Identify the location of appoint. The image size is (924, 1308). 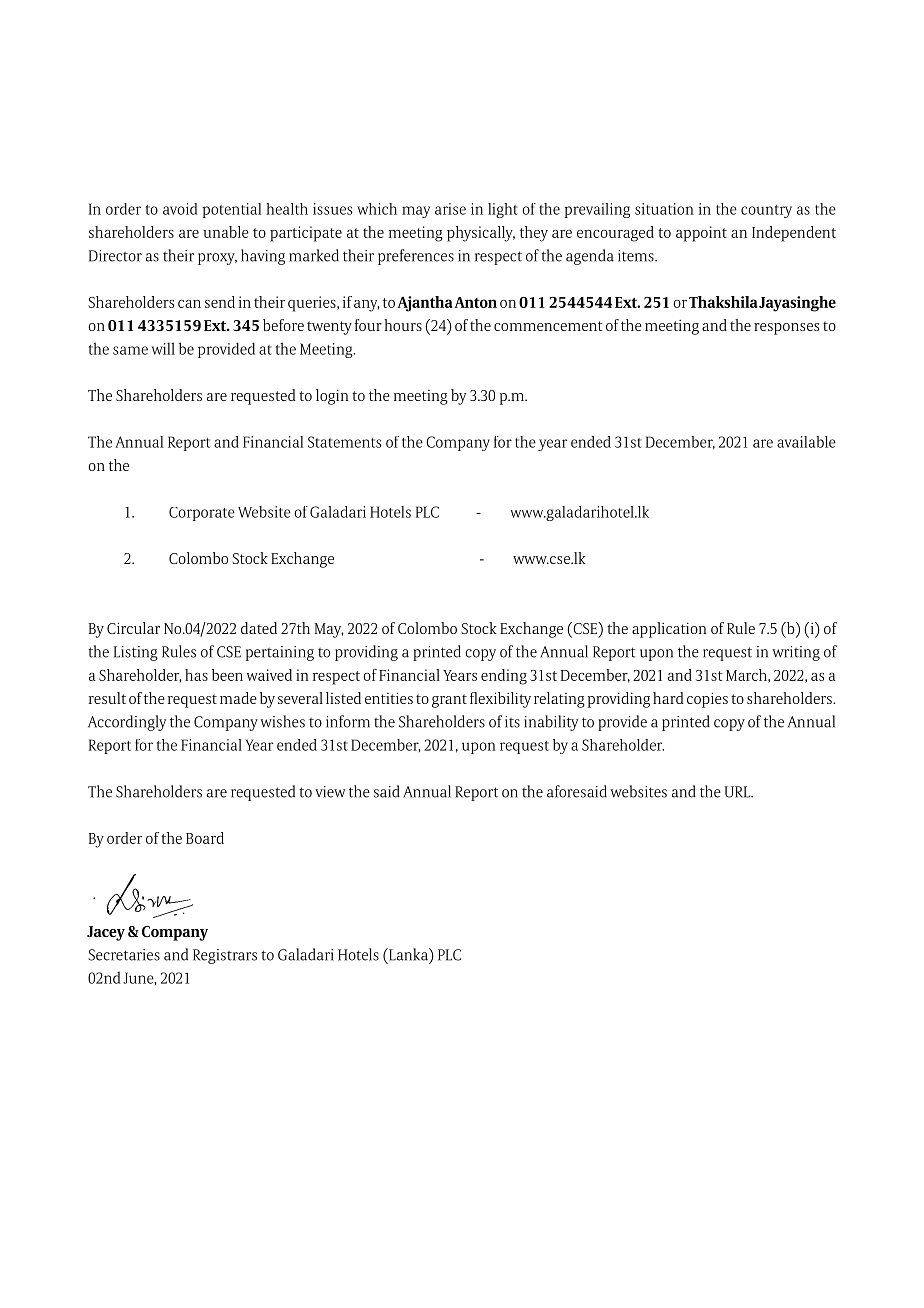
(701, 234).
